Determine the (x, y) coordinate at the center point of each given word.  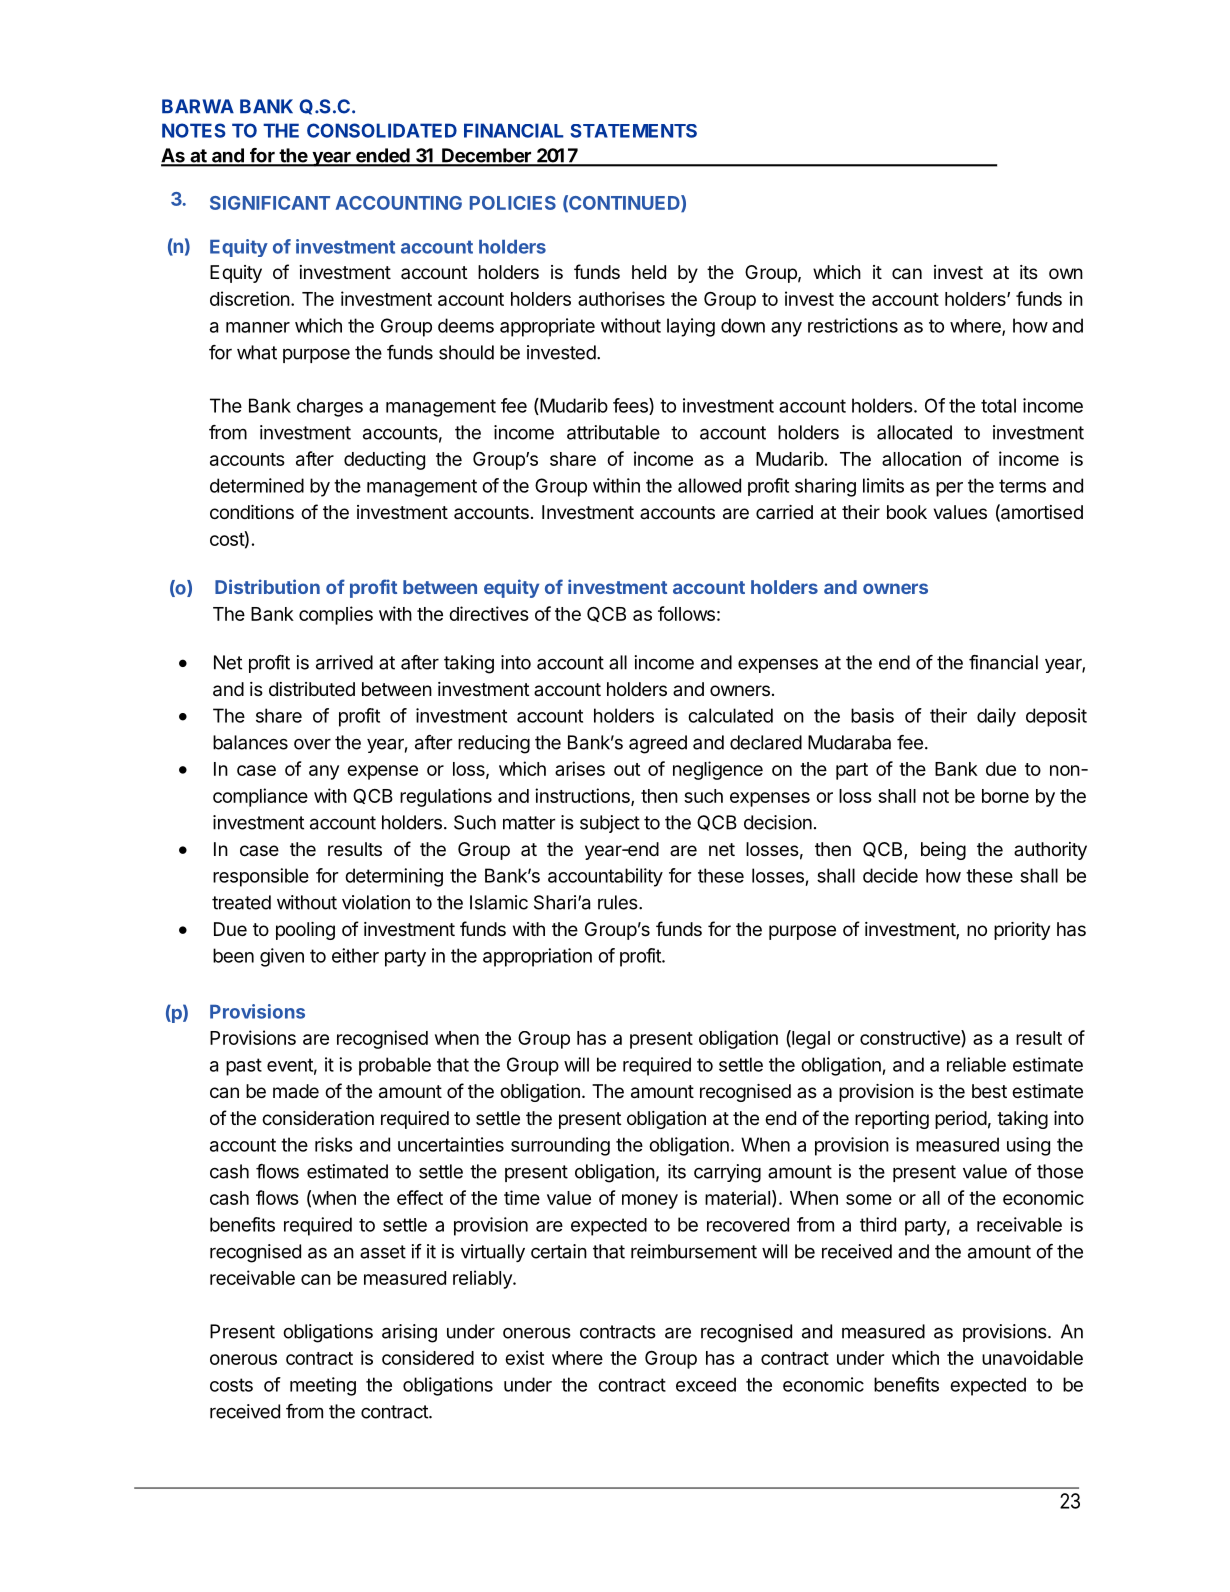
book (907, 512)
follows (686, 613)
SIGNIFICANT (270, 203)
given (282, 957)
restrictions (853, 325)
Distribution (267, 586)
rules (619, 902)
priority (1022, 931)
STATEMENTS (633, 131)
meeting (323, 1386)
